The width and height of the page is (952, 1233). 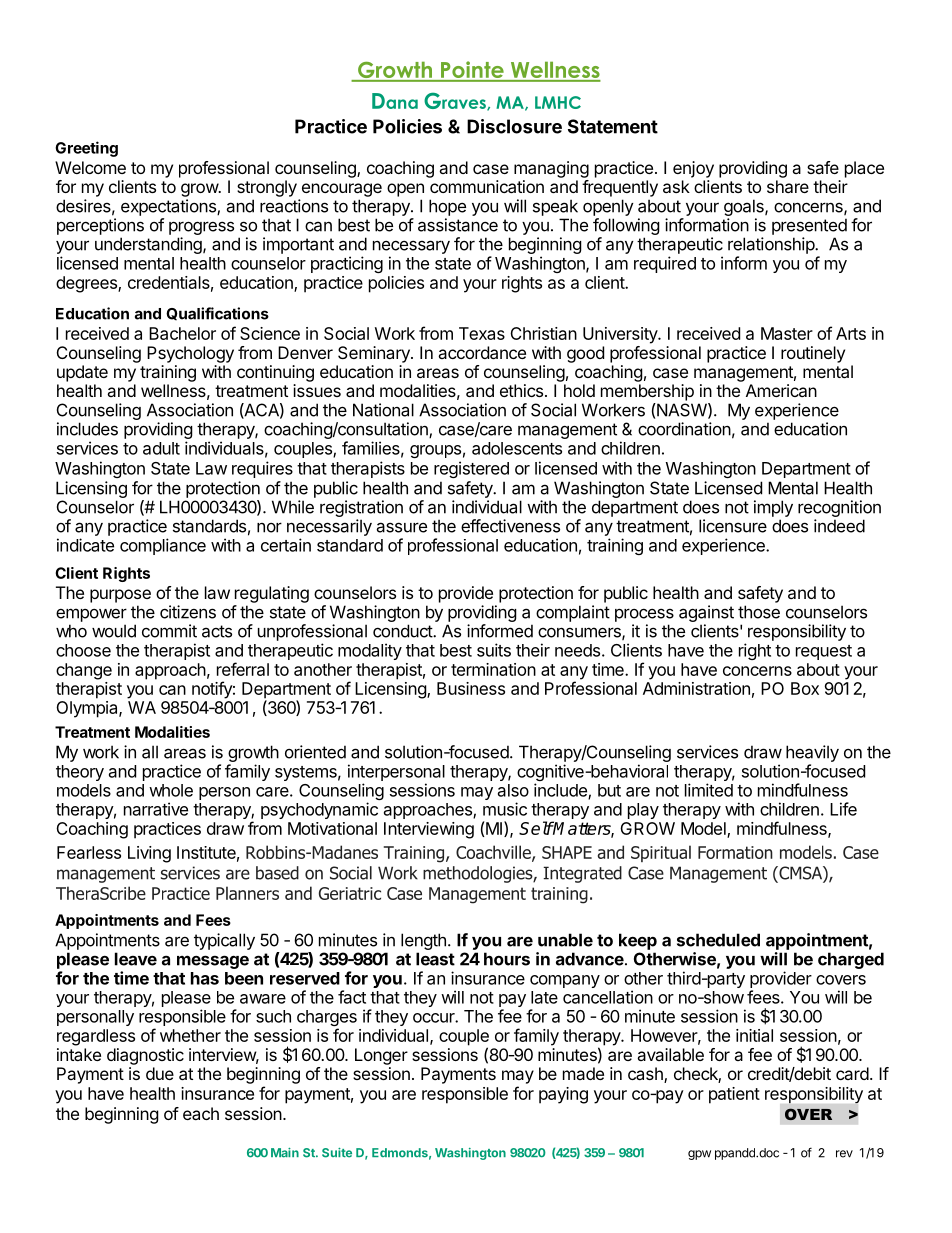 I want to click on typically, so click(x=224, y=941).
